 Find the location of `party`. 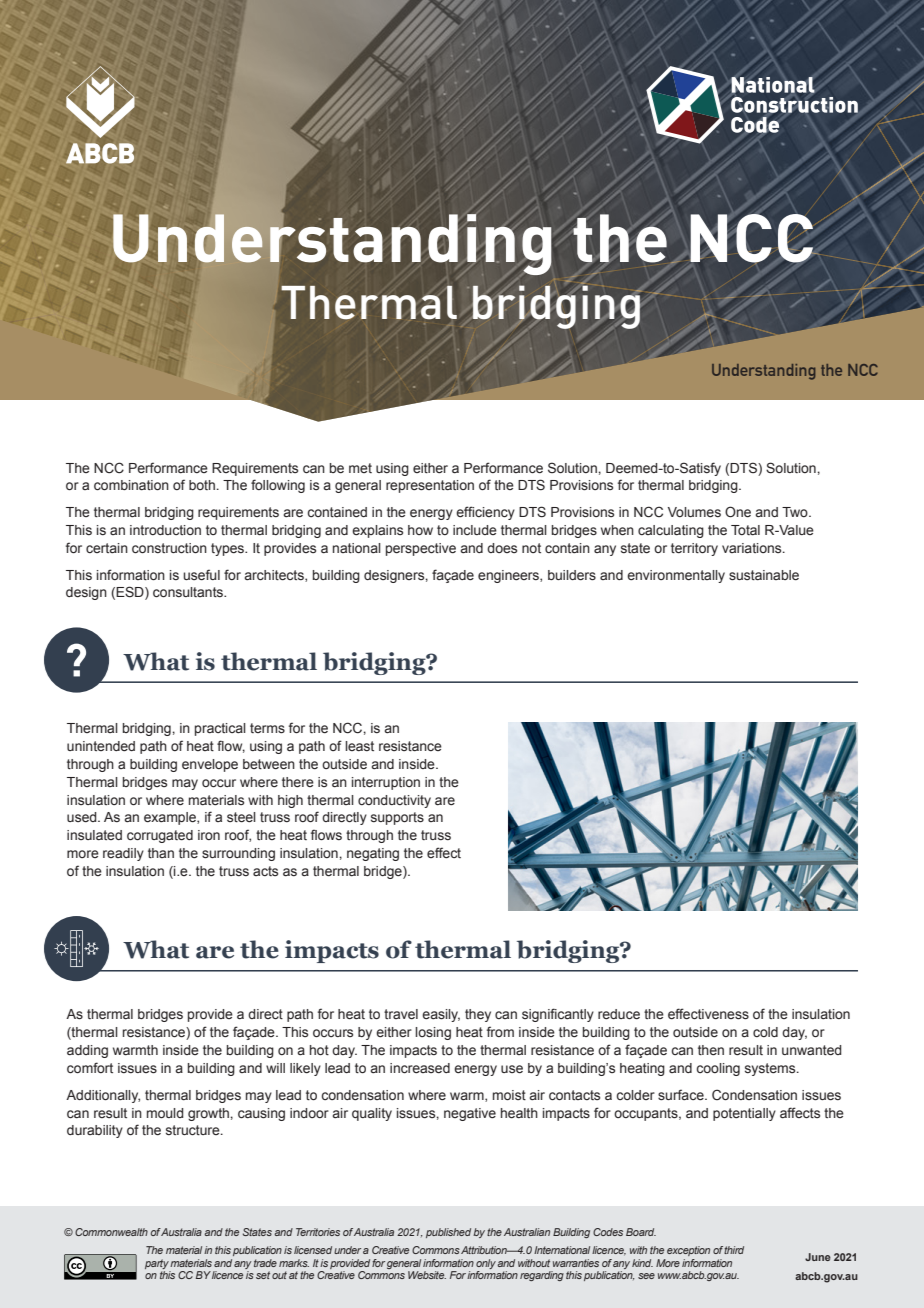

party is located at coordinates (157, 1264).
